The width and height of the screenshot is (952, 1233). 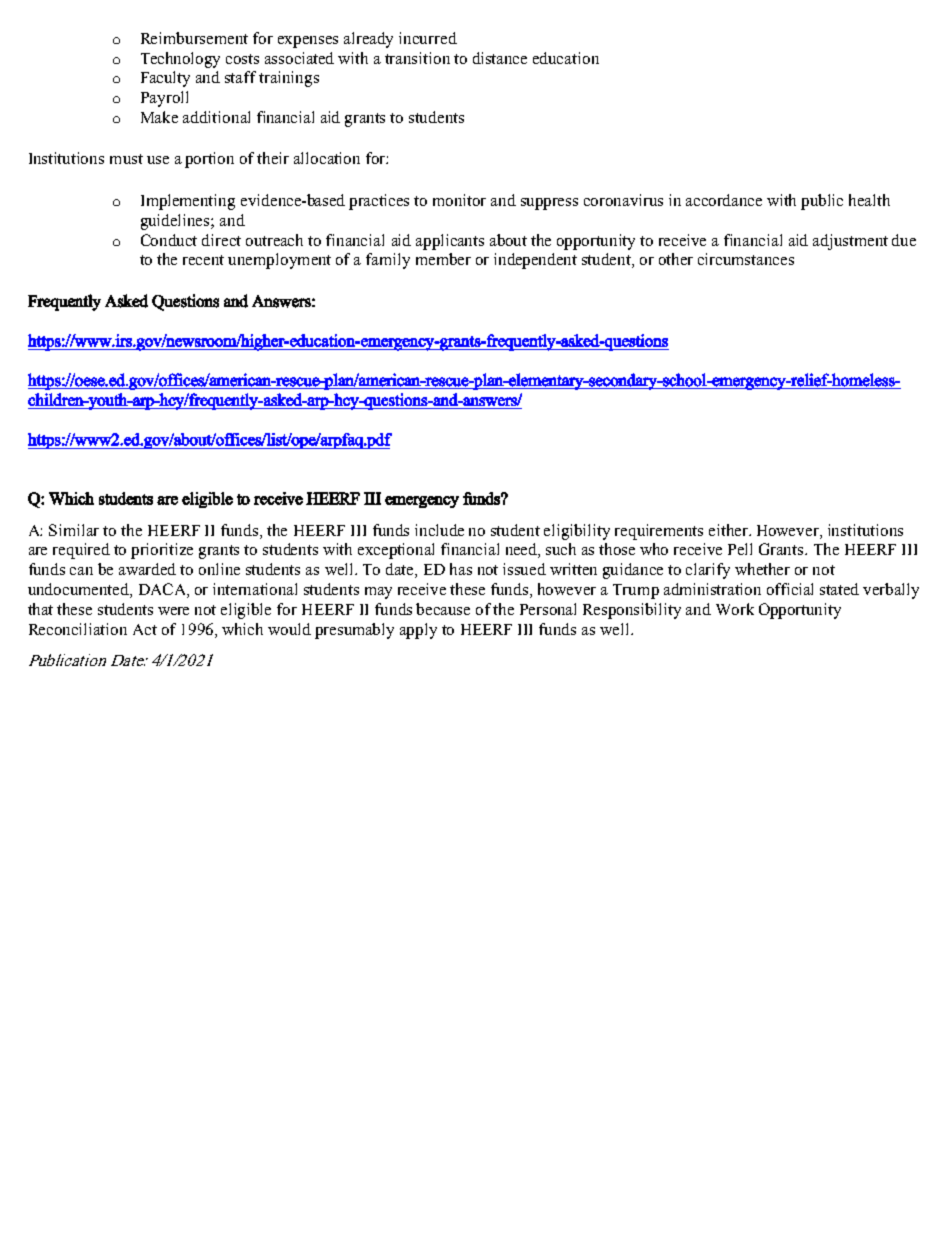 What do you see at coordinates (443, 609) in the screenshot?
I see `because` at bounding box center [443, 609].
